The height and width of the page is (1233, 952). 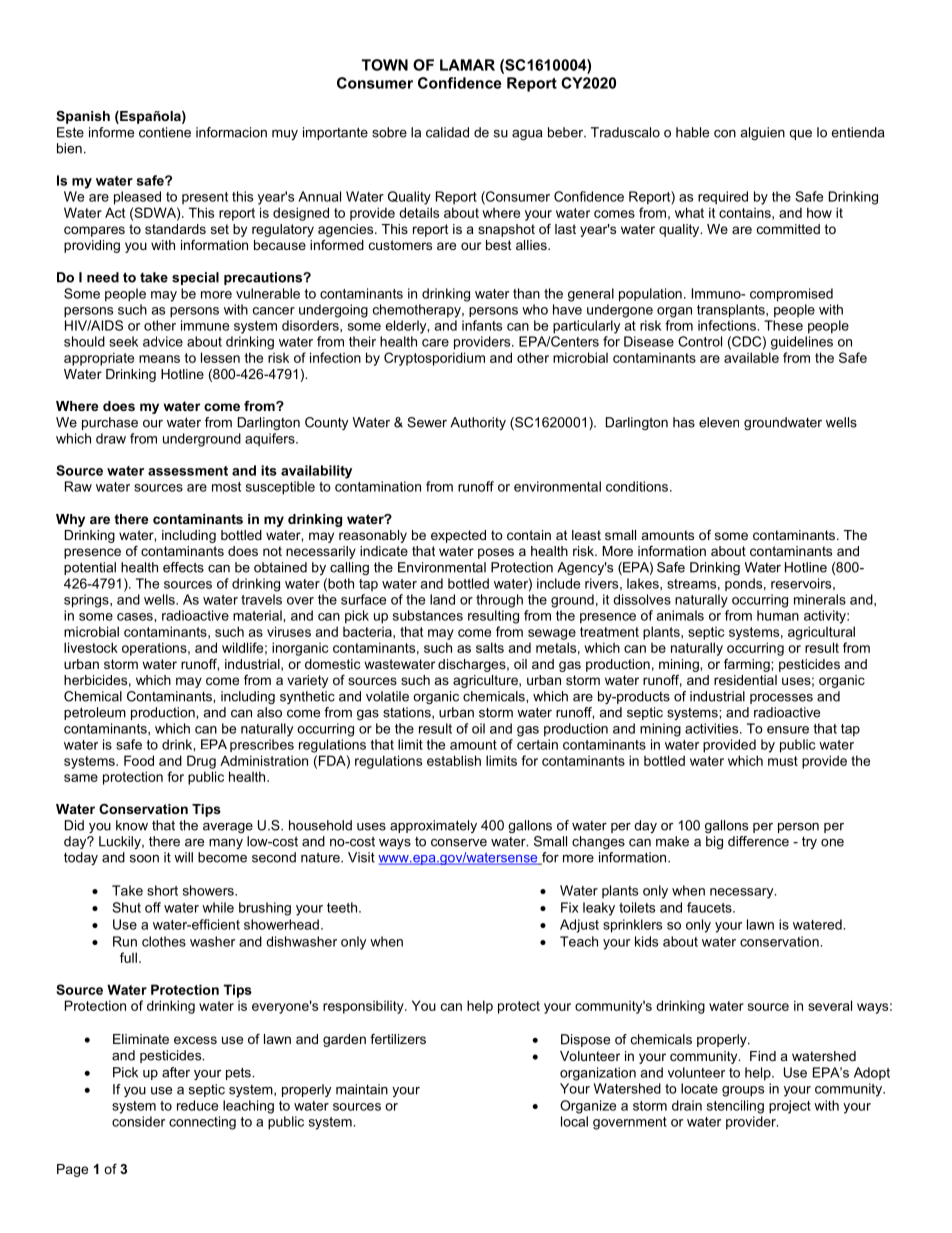 I want to click on contiene, so click(x=165, y=132).
